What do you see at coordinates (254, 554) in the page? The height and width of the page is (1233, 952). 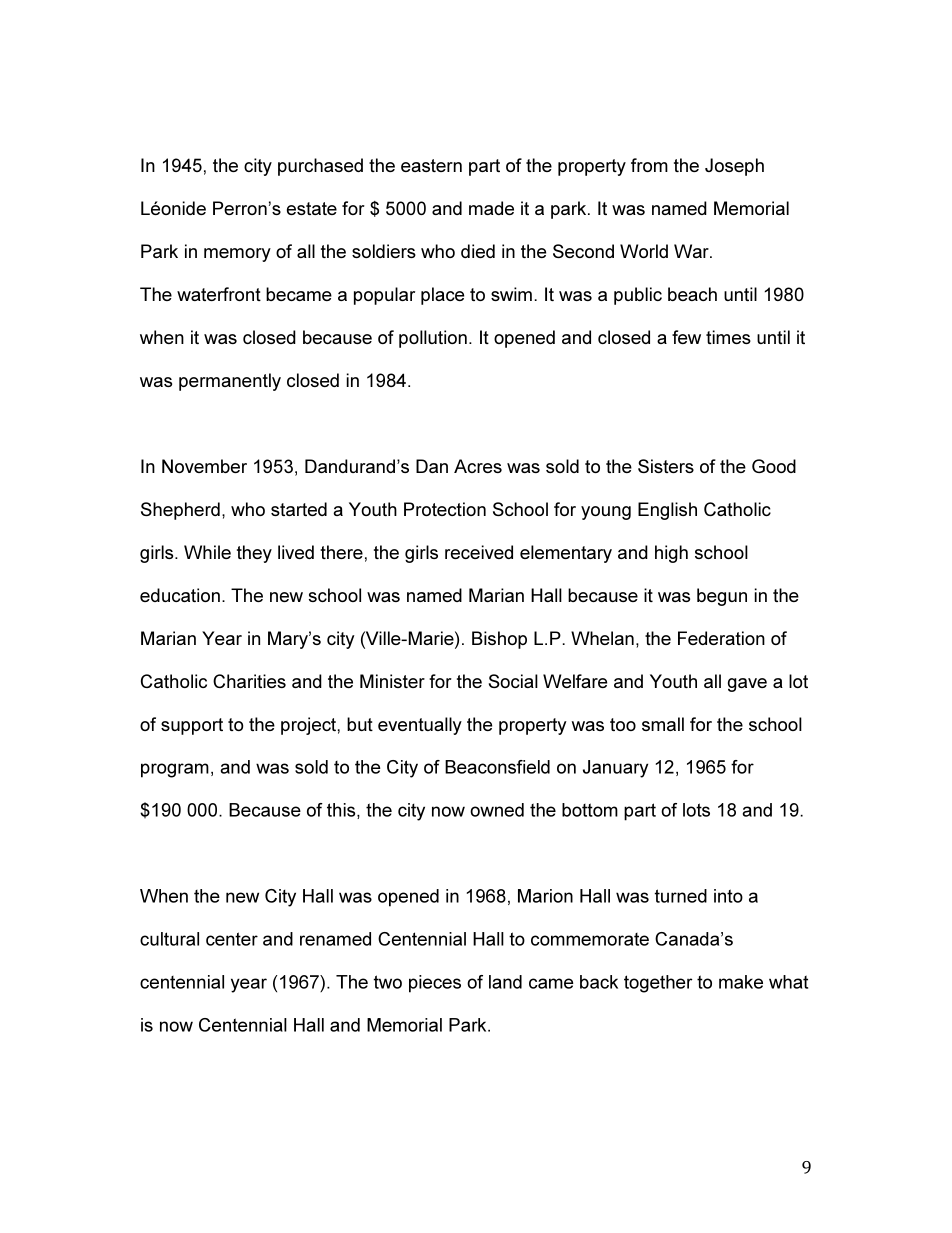 I see `they` at bounding box center [254, 554].
